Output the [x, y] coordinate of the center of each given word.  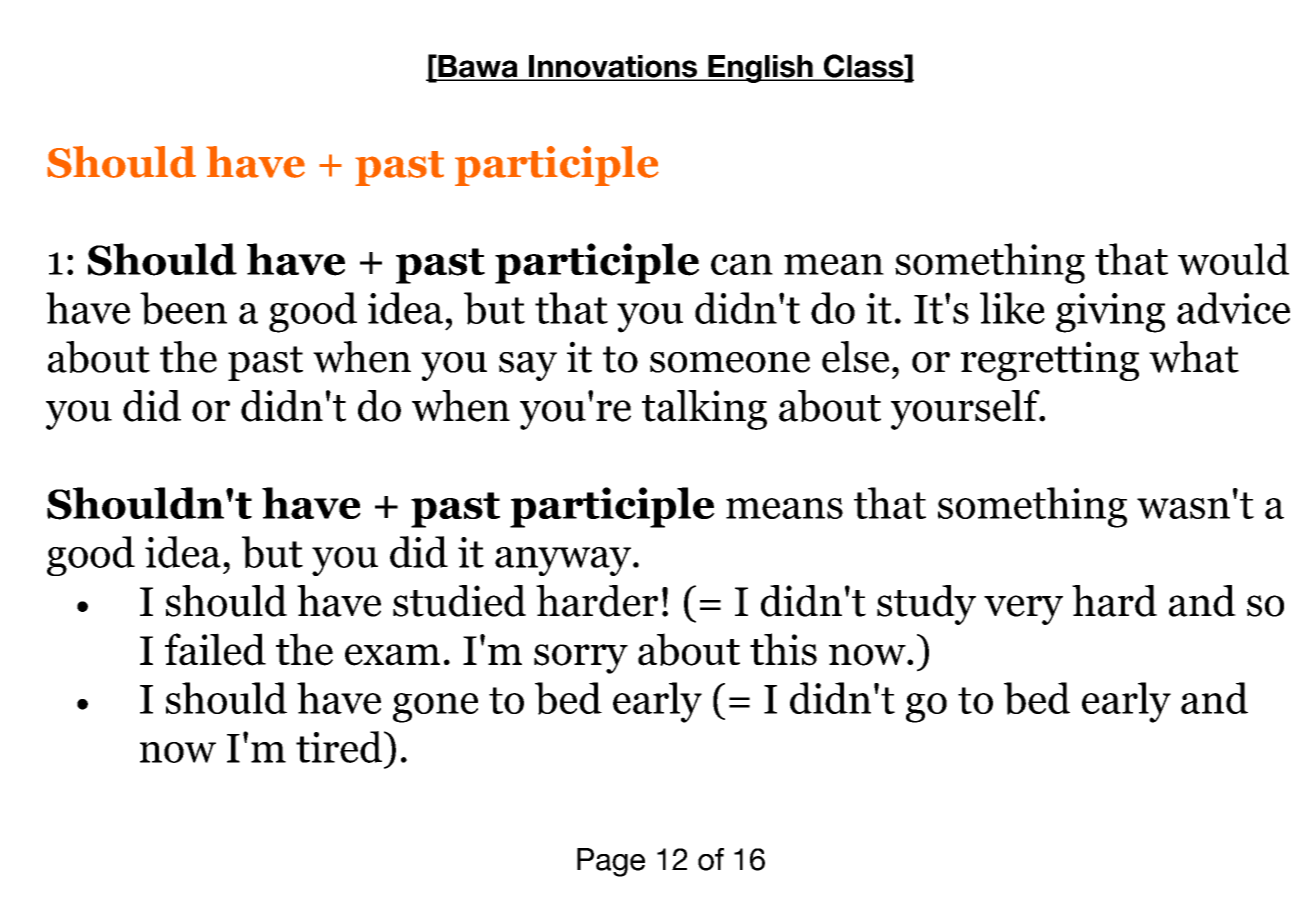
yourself [966, 410]
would [1233, 259]
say [528, 366]
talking [704, 410]
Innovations [613, 67]
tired [340, 747]
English [760, 69]
